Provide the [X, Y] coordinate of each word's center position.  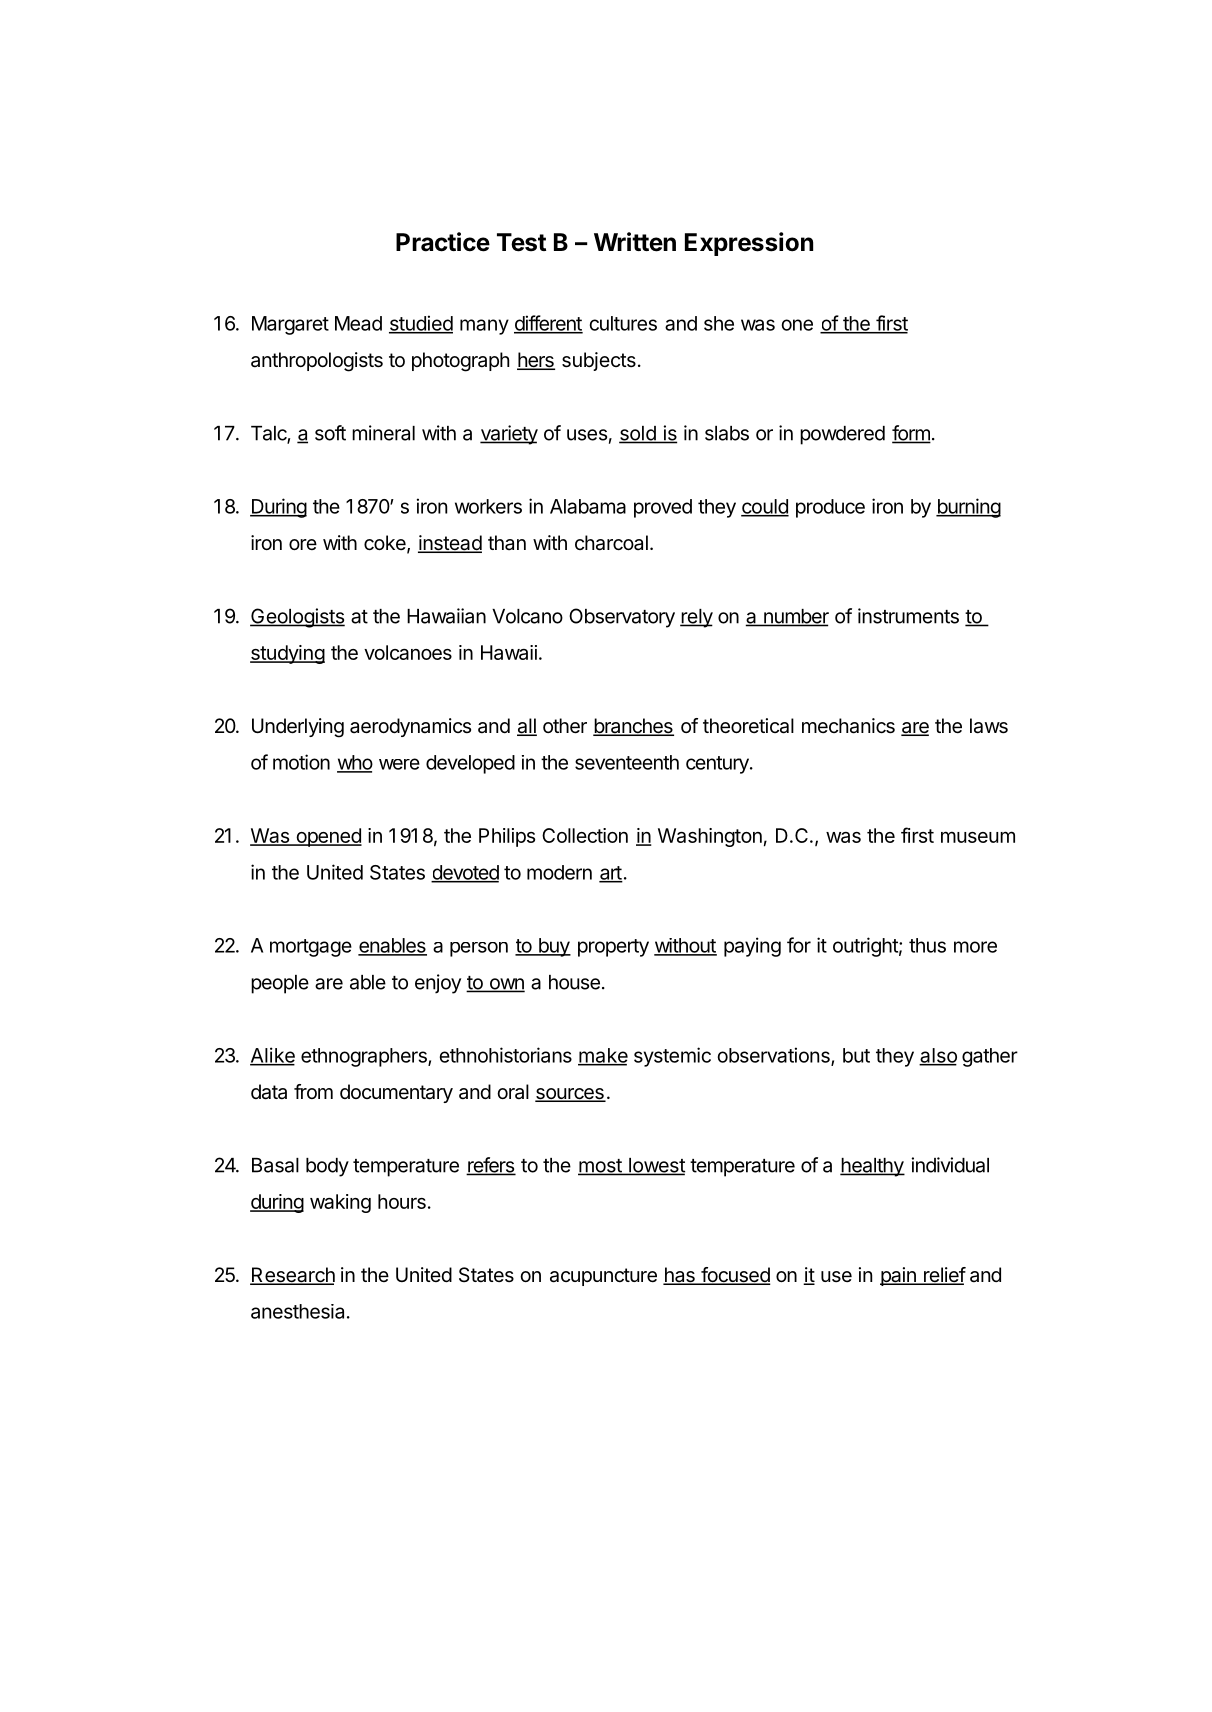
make [603, 1056]
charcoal [611, 543]
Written [635, 242]
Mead [358, 323]
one [797, 325]
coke [386, 544]
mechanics [848, 726]
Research [292, 1276]
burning [968, 508]
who [355, 763]
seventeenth [627, 762]
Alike [272, 1056]
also [938, 1056]
